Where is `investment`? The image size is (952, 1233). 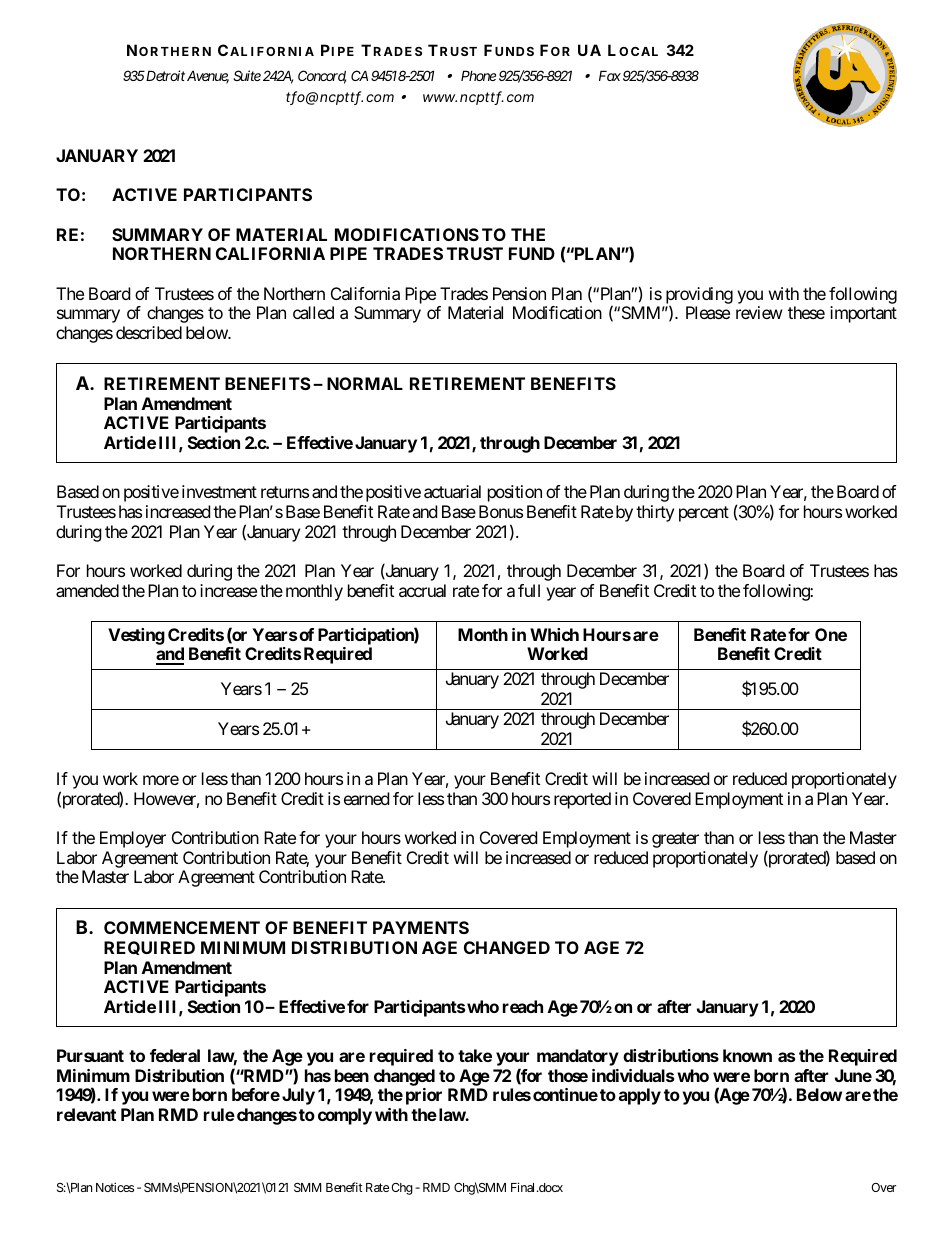 investment is located at coordinates (219, 491).
